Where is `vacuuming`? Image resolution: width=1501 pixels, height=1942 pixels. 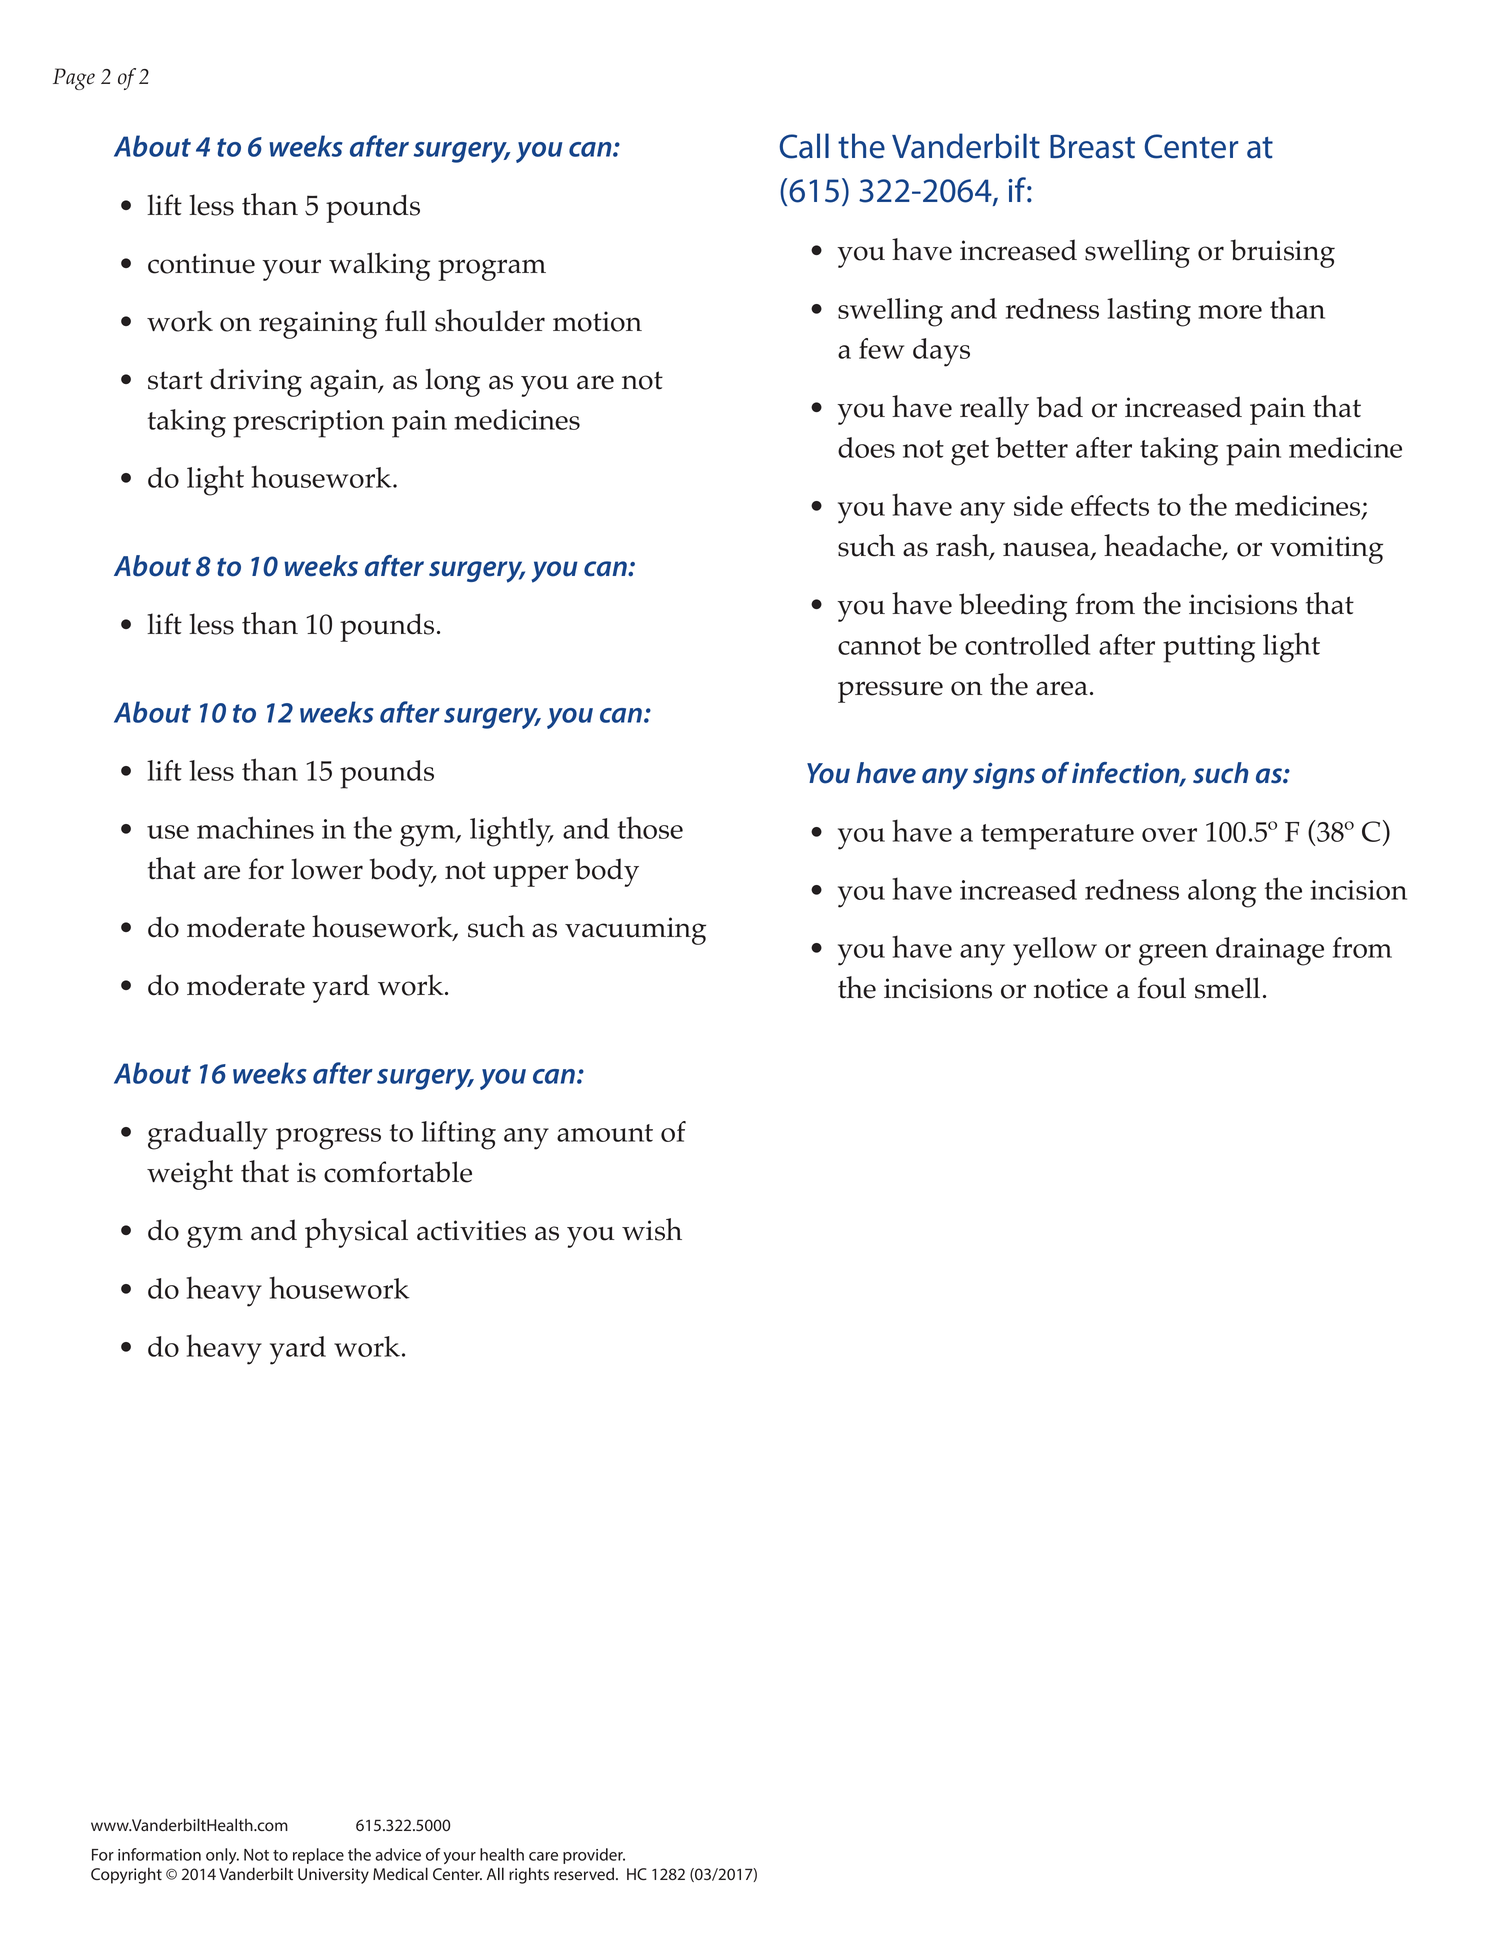 vacuuming is located at coordinates (635, 931).
